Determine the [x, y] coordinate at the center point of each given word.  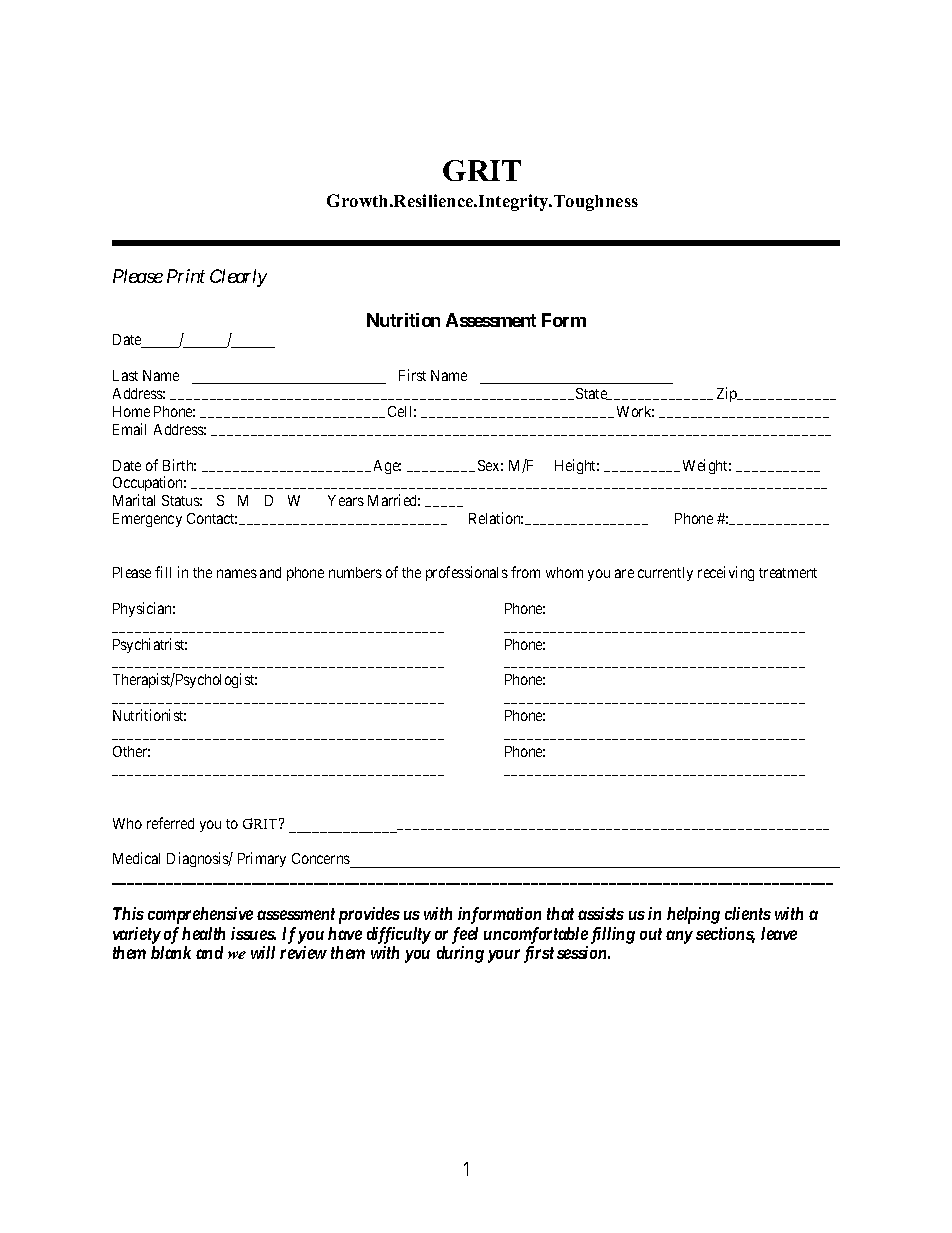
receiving [726, 573]
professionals [467, 573]
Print [186, 276]
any [679, 937]
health [203, 933]
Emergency [147, 520]
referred [170, 823]
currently [665, 574]
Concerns [322, 860]
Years [346, 500]
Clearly [238, 278]
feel [465, 935]
